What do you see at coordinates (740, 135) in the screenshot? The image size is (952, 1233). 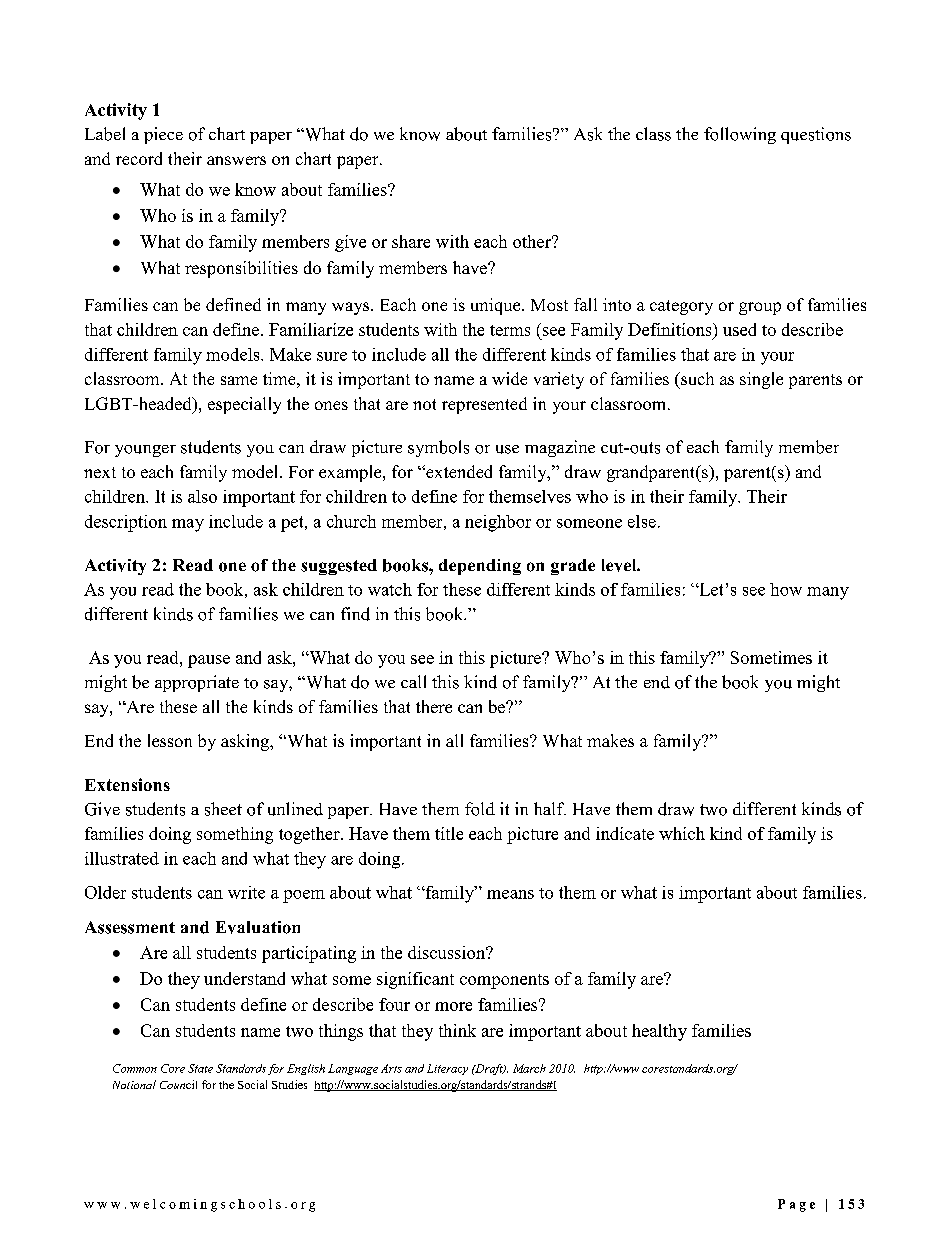 I see `following` at bounding box center [740, 135].
